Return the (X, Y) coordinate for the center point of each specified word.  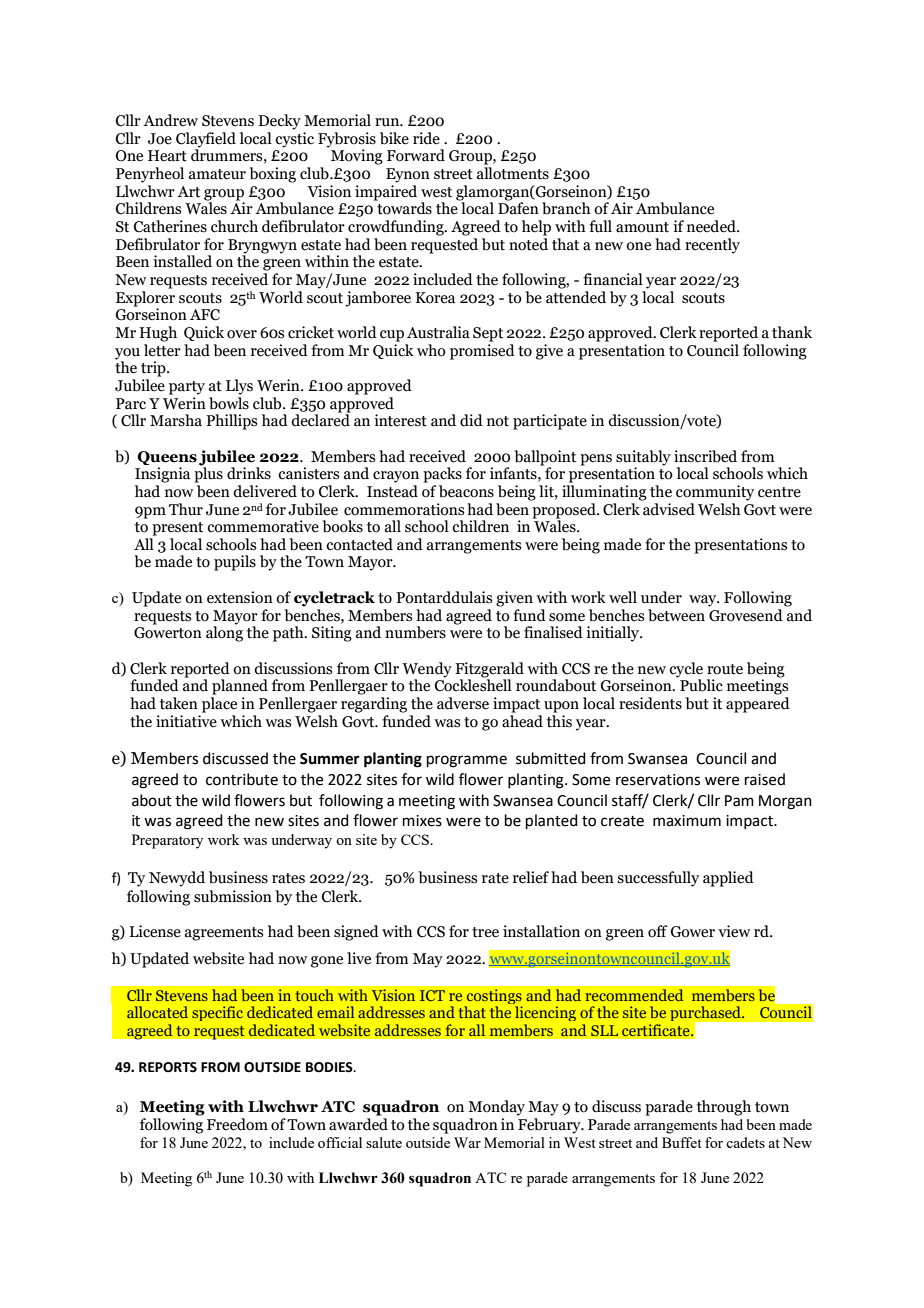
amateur (217, 174)
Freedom (237, 1124)
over (242, 334)
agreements (224, 934)
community (715, 493)
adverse (463, 703)
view (734, 931)
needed (712, 226)
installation (541, 931)
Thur (186, 509)
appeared (758, 705)
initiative (186, 720)
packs (442, 475)
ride (426, 138)
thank (792, 332)
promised (482, 350)
